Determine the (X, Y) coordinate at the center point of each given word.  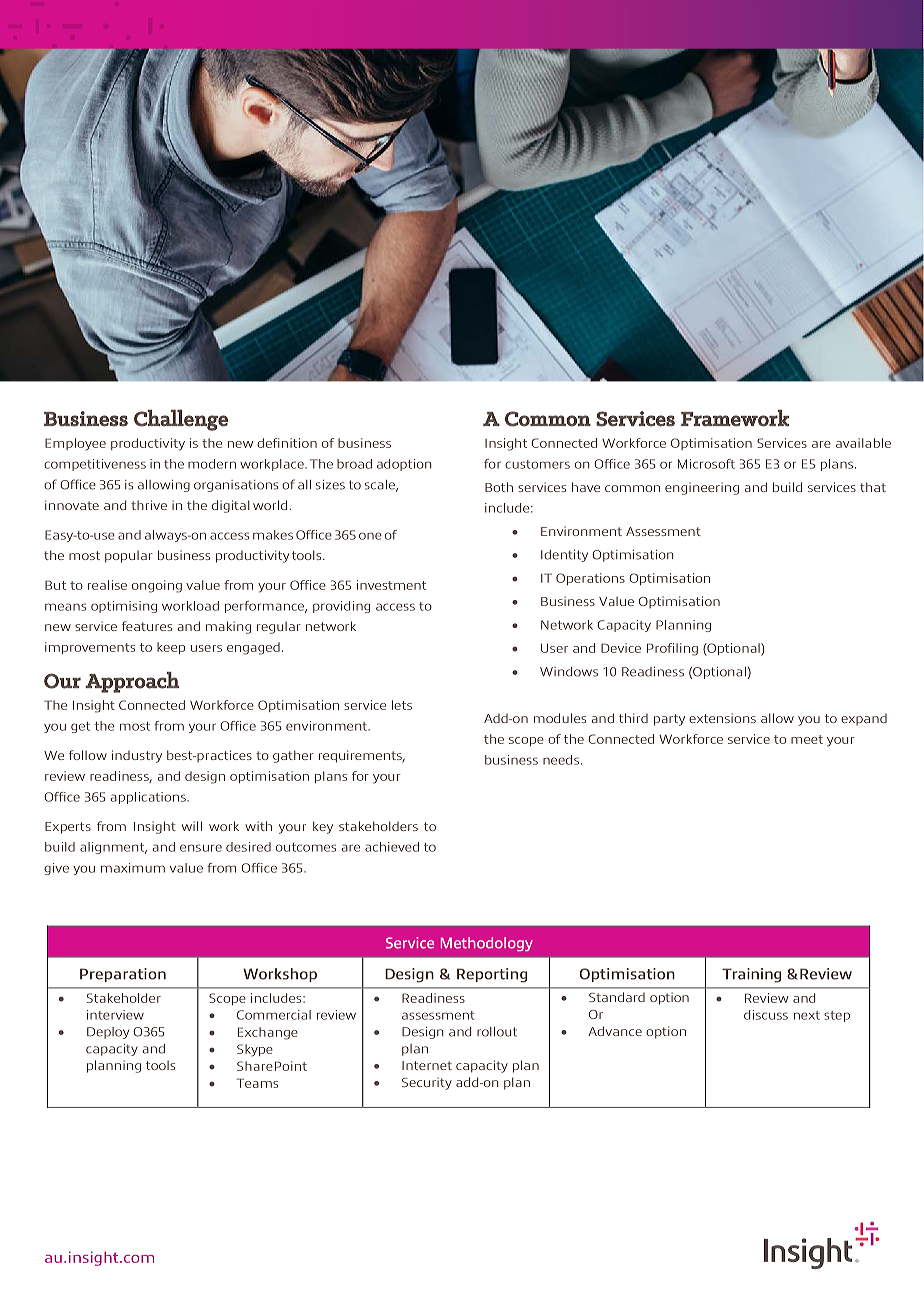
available (863, 443)
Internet (427, 1065)
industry (137, 756)
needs (561, 760)
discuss (766, 1015)
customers (537, 464)
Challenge (181, 420)
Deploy (108, 1033)
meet (807, 739)
